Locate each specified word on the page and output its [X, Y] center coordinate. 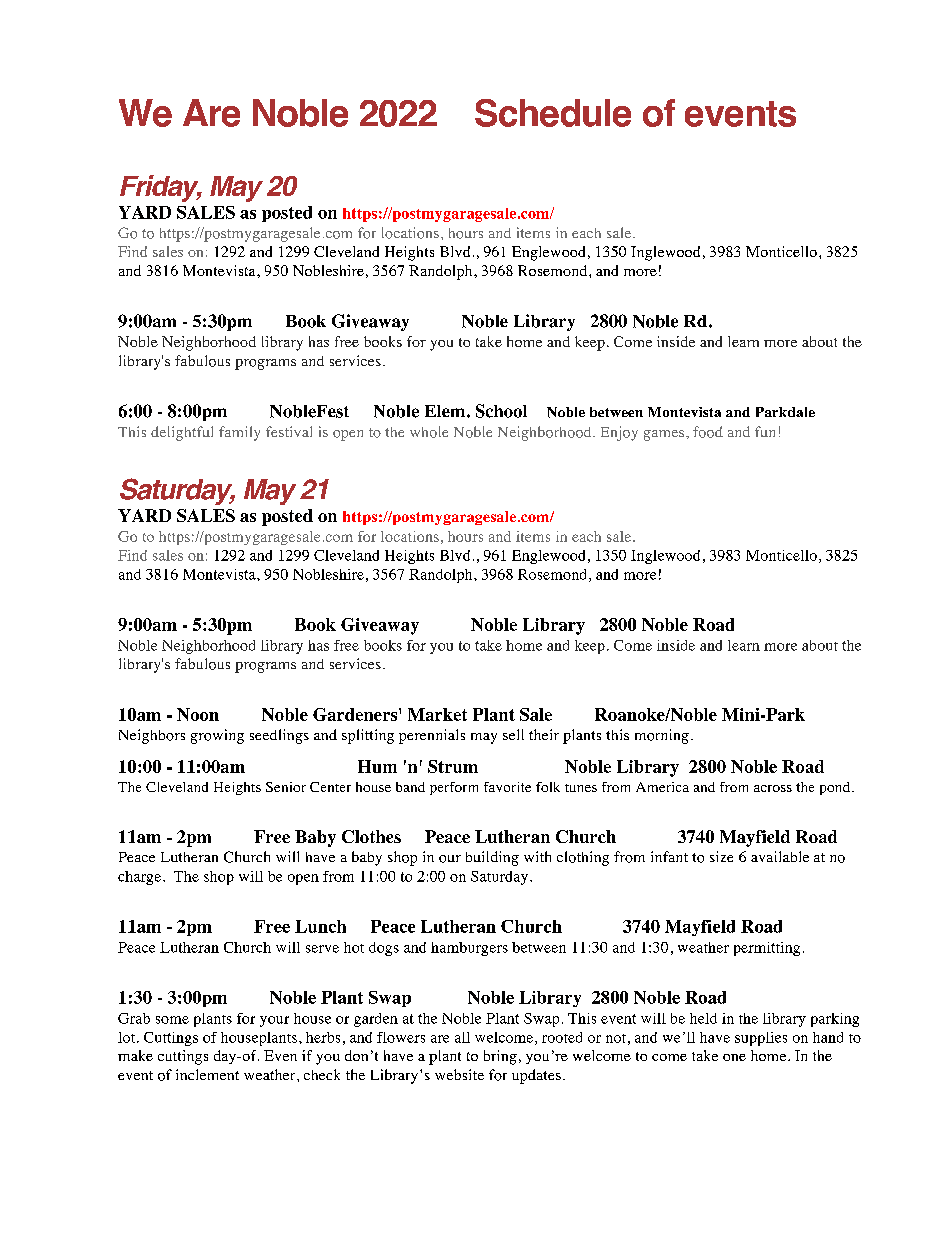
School [501, 411]
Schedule [553, 113]
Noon [198, 714]
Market [437, 714]
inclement [207, 1074]
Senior [286, 787]
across [773, 788]
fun [765, 431]
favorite [507, 787]
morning [662, 736]
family [239, 433]
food [708, 432]
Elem [446, 411]
